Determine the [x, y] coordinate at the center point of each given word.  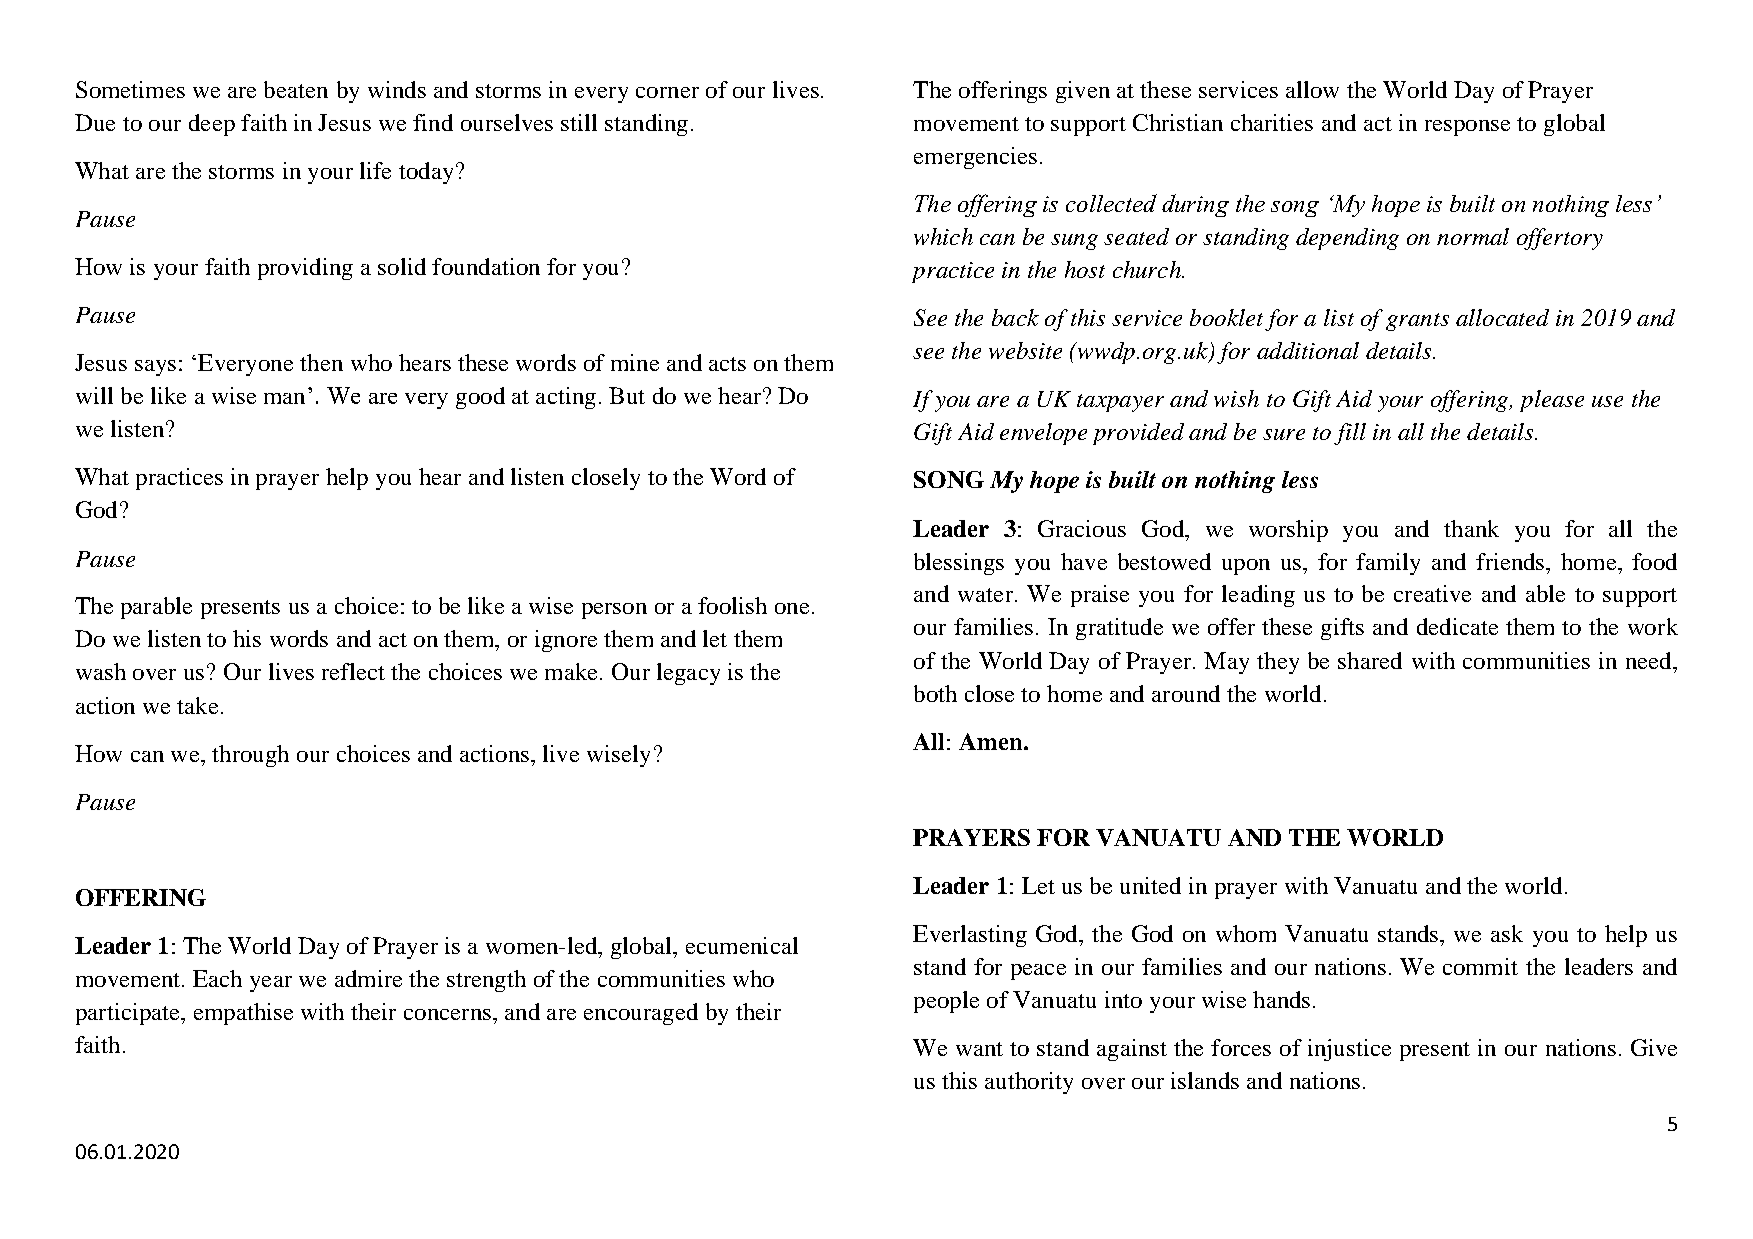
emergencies [975, 158]
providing [305, 269]
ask [1507, 933]
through [250, 756]
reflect [353, 671]
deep [212, 125]
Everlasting [970, 936]
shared [1370, 660]
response [1467, 128]
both [935, 693]
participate [129, 1014]
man [284, 398]
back [1015, 317]
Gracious [1082, 528]
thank [1471, 528]
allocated [1502, 317]
